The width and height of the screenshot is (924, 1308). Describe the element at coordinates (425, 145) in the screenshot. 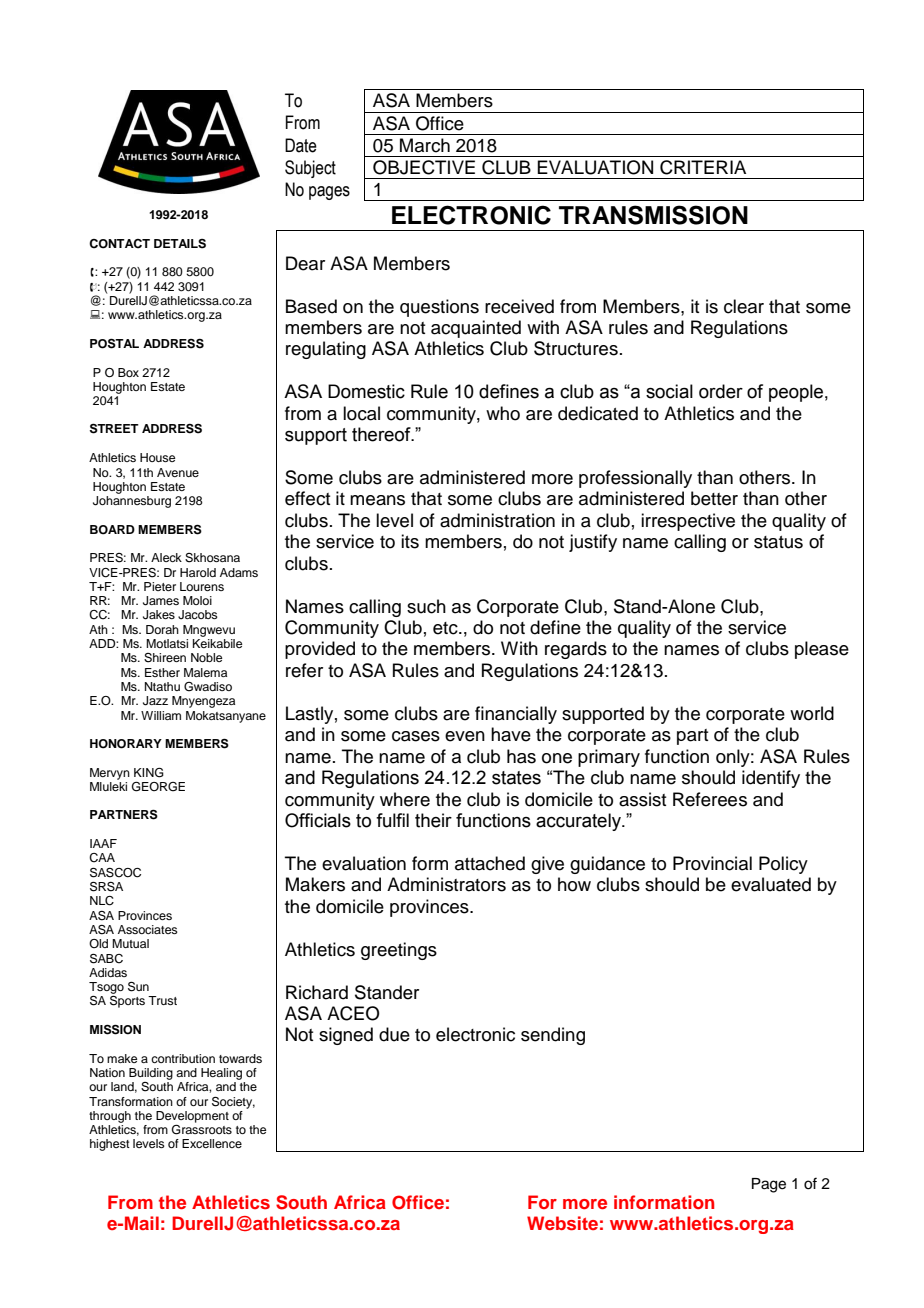

I see `March` at that location.
